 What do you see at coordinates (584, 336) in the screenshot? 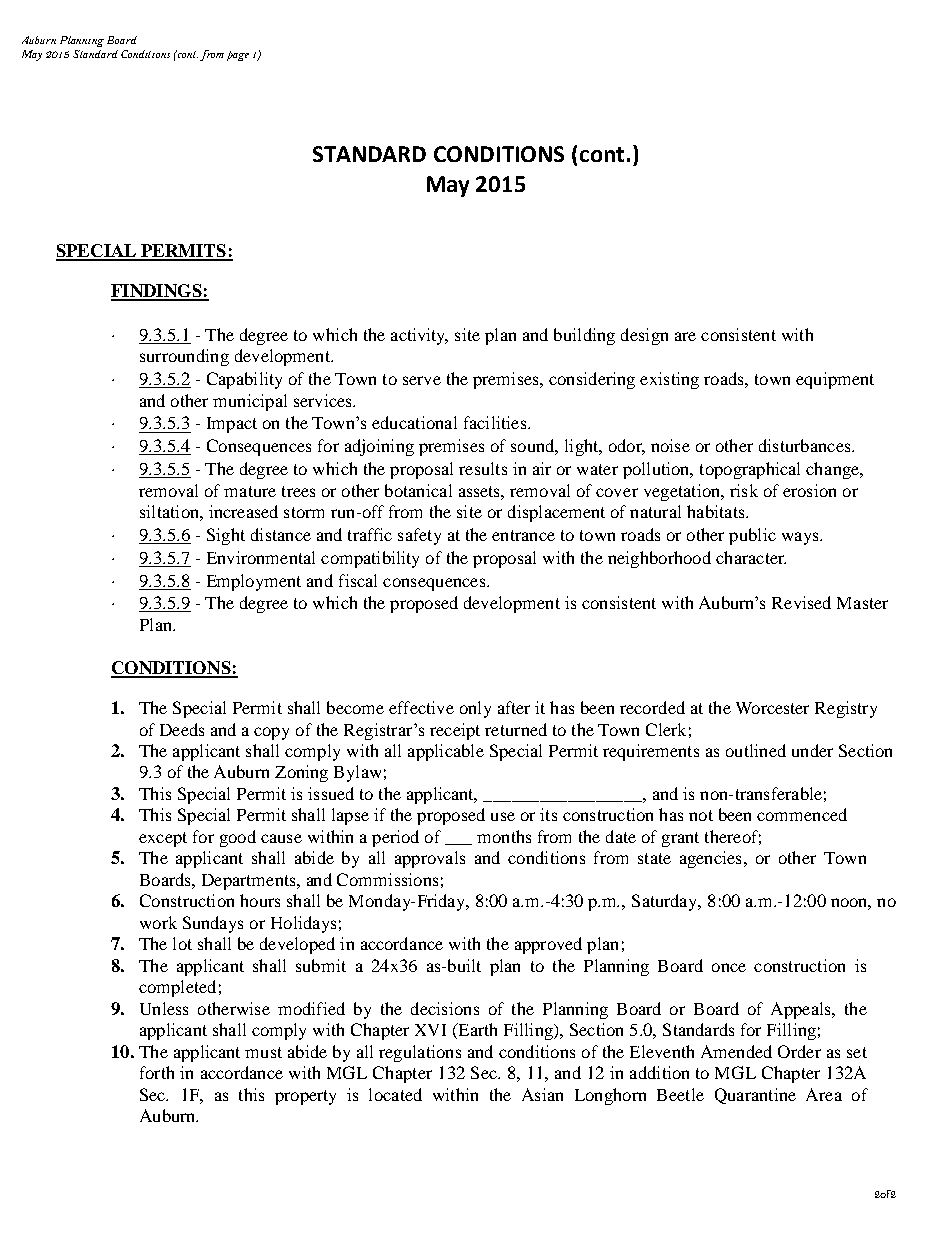
I see `building` at bounding box center [584, 336].
